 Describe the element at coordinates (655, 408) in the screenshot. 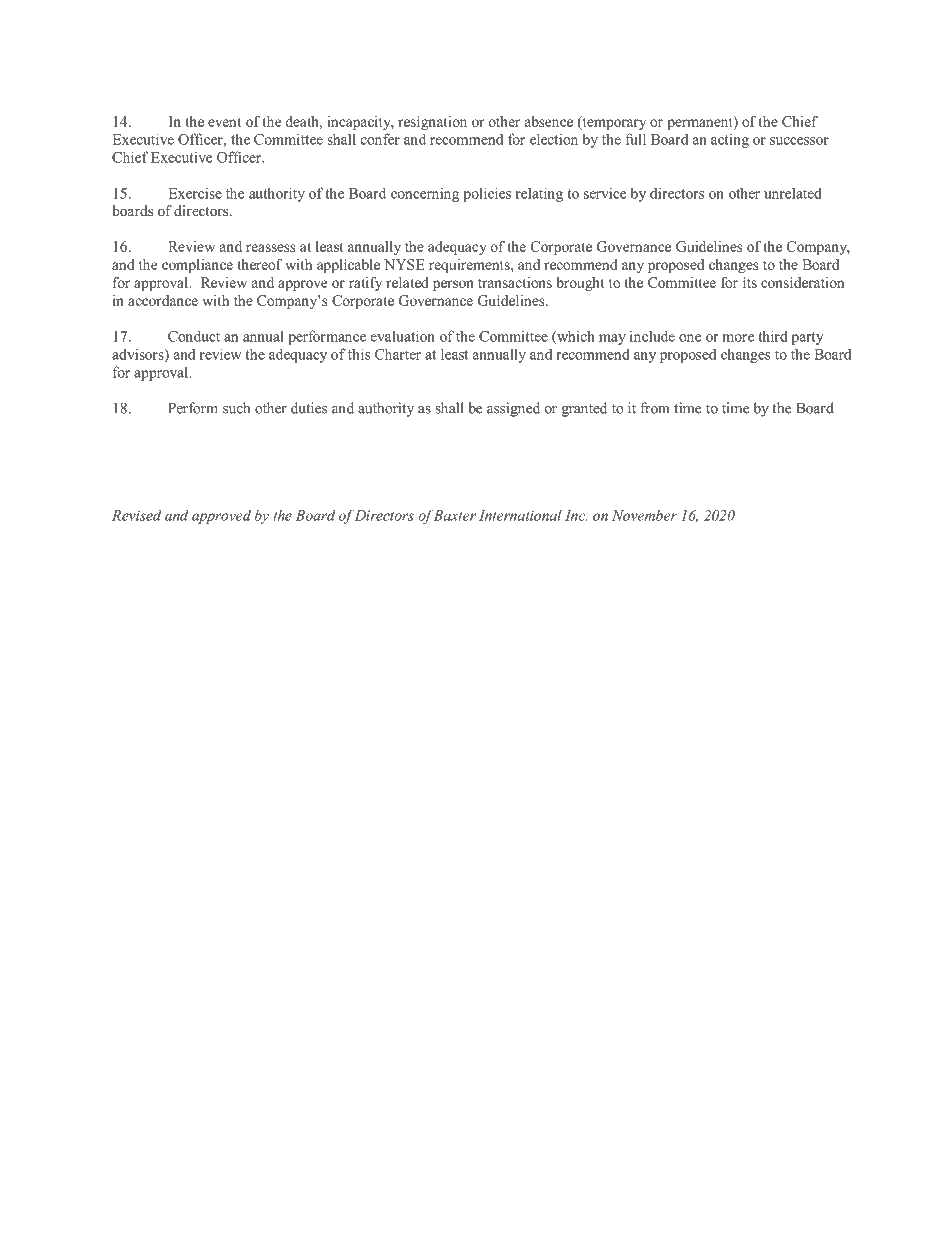

I see `from` at that location.
